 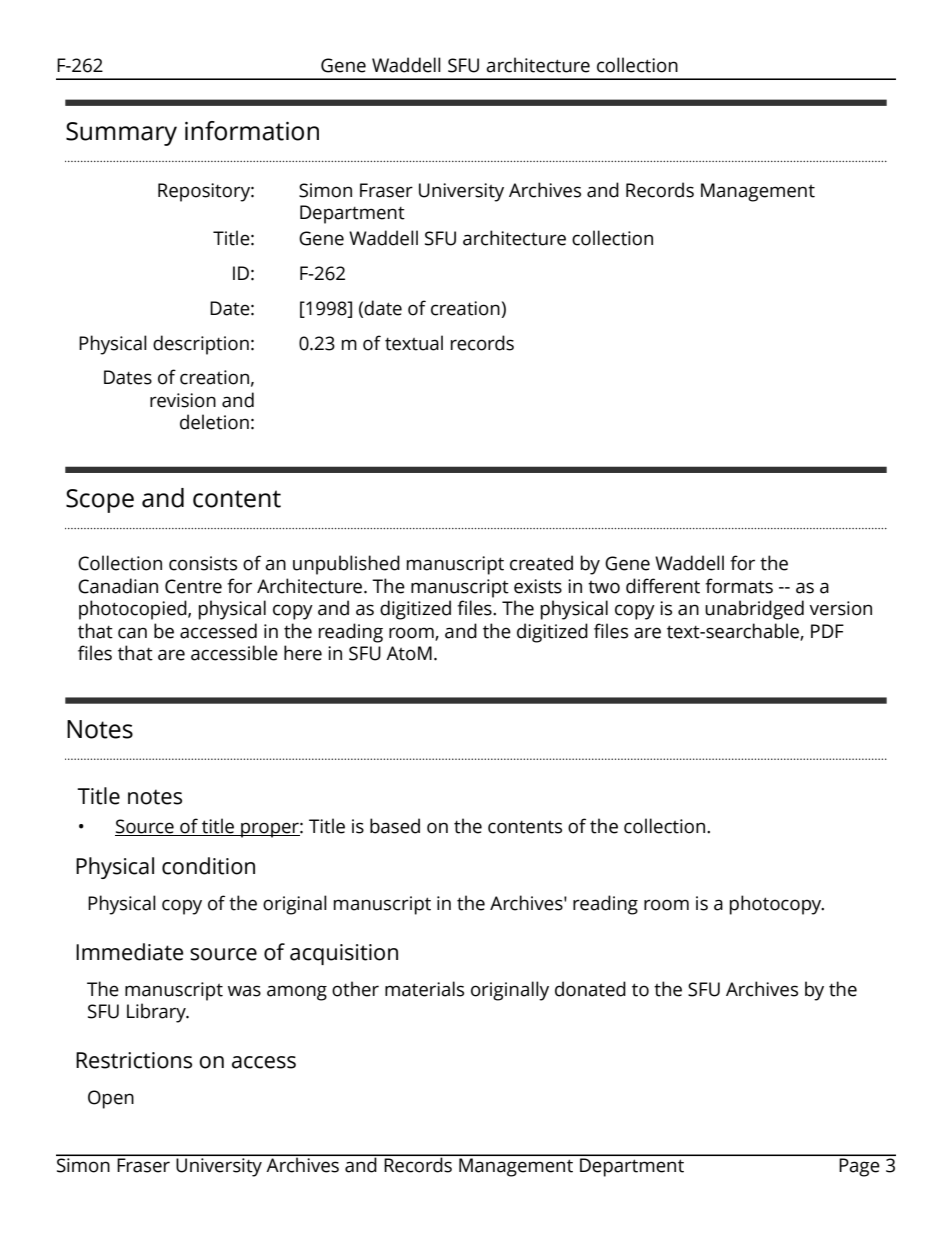 What do you see at coordinates (252, 131) in the screenshot?
I see `information` at bounding box center [252, 131].
